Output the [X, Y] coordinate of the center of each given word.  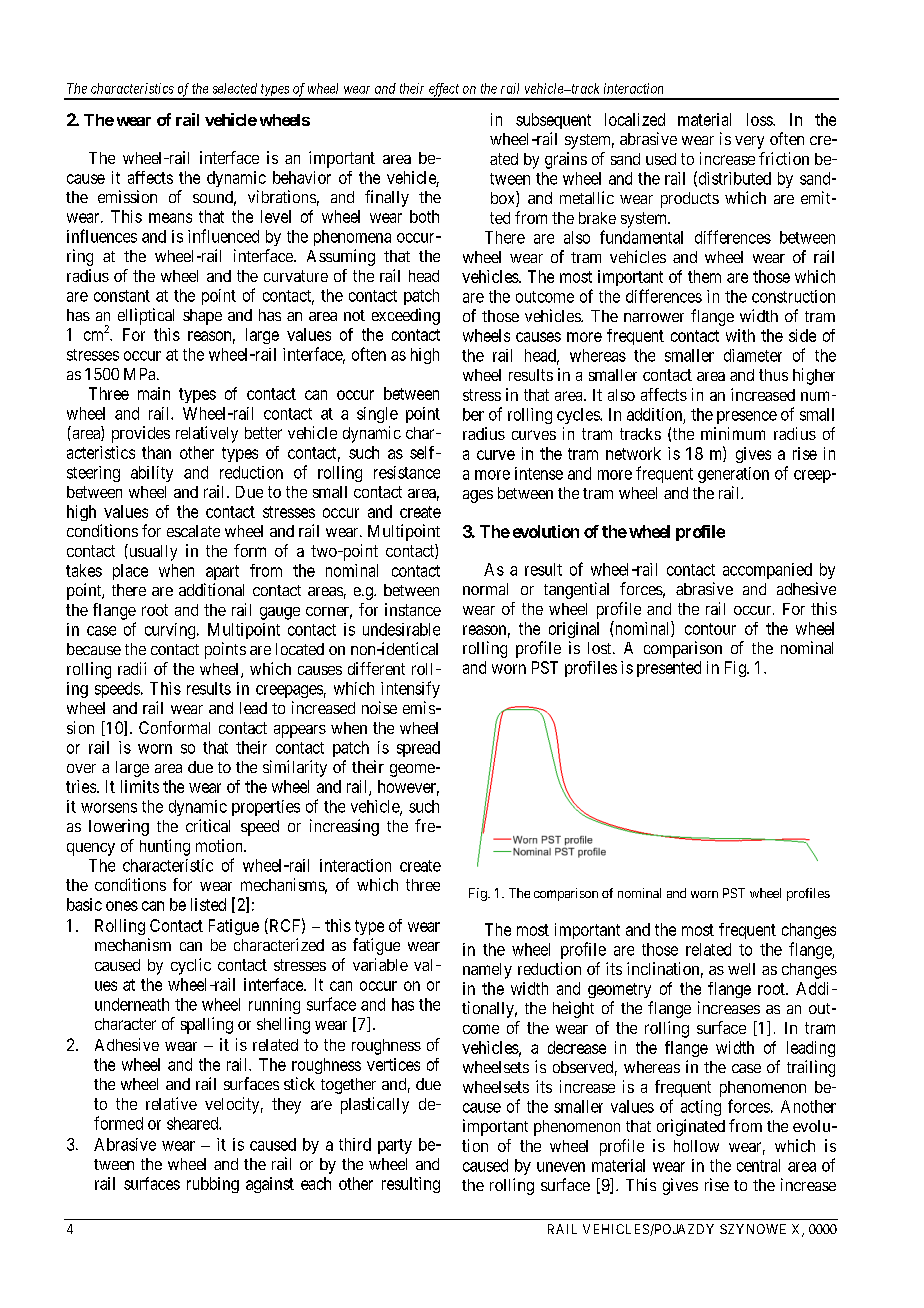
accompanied [767, 571]
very [749, 142]
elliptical [146, 316]
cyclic [191, 966]
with [740, 335]
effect [444, 91]
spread [418, 749]
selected [235, 88]
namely [487, 971]
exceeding [406, 316]
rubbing [213, 1185]
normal [485, 589]
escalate [193, 531]
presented [669, 669]
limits [140, 786]
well [741, 969]
